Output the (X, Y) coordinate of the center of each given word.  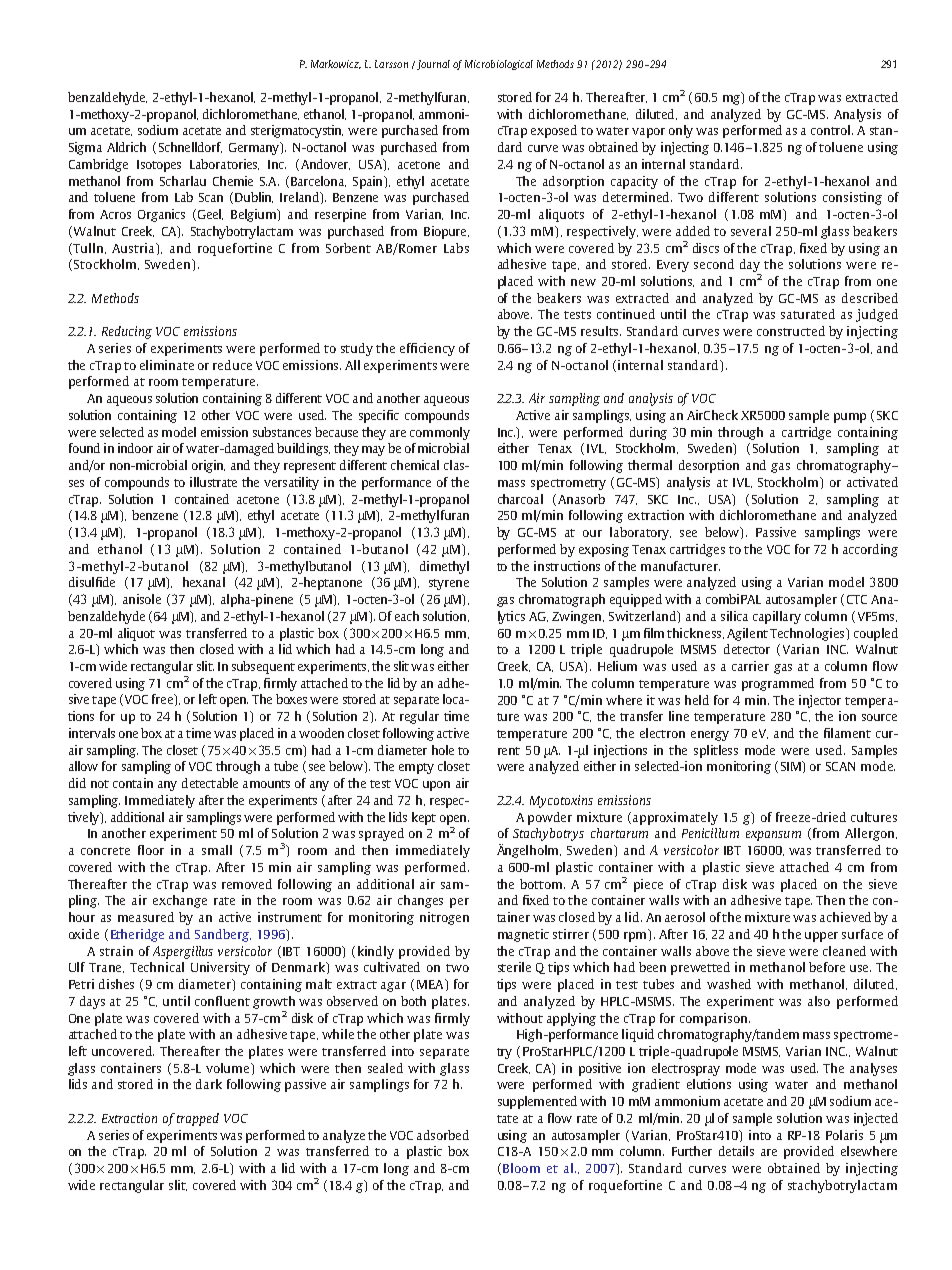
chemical (415, 465)
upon (436, 786)
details (736, 1151)
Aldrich (126, 147)
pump (850, 418)
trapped (198, 1119)
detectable (210, 783)
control (832, 130)
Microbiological (499, 65)
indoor (135, 448)
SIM (792, 767)
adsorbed (443, 1135)
